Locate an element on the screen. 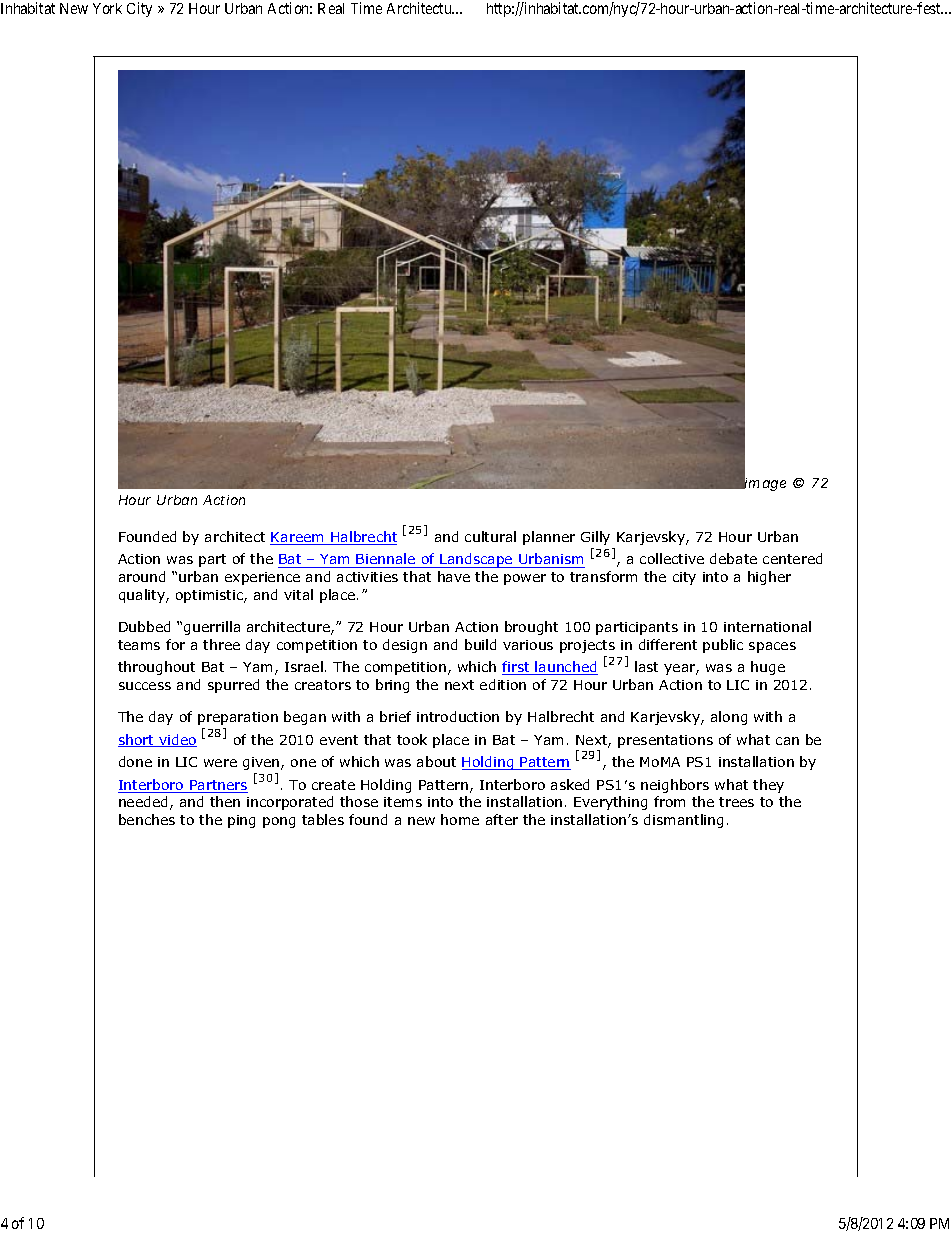  Kareem is located at coordinates (298, 538).
